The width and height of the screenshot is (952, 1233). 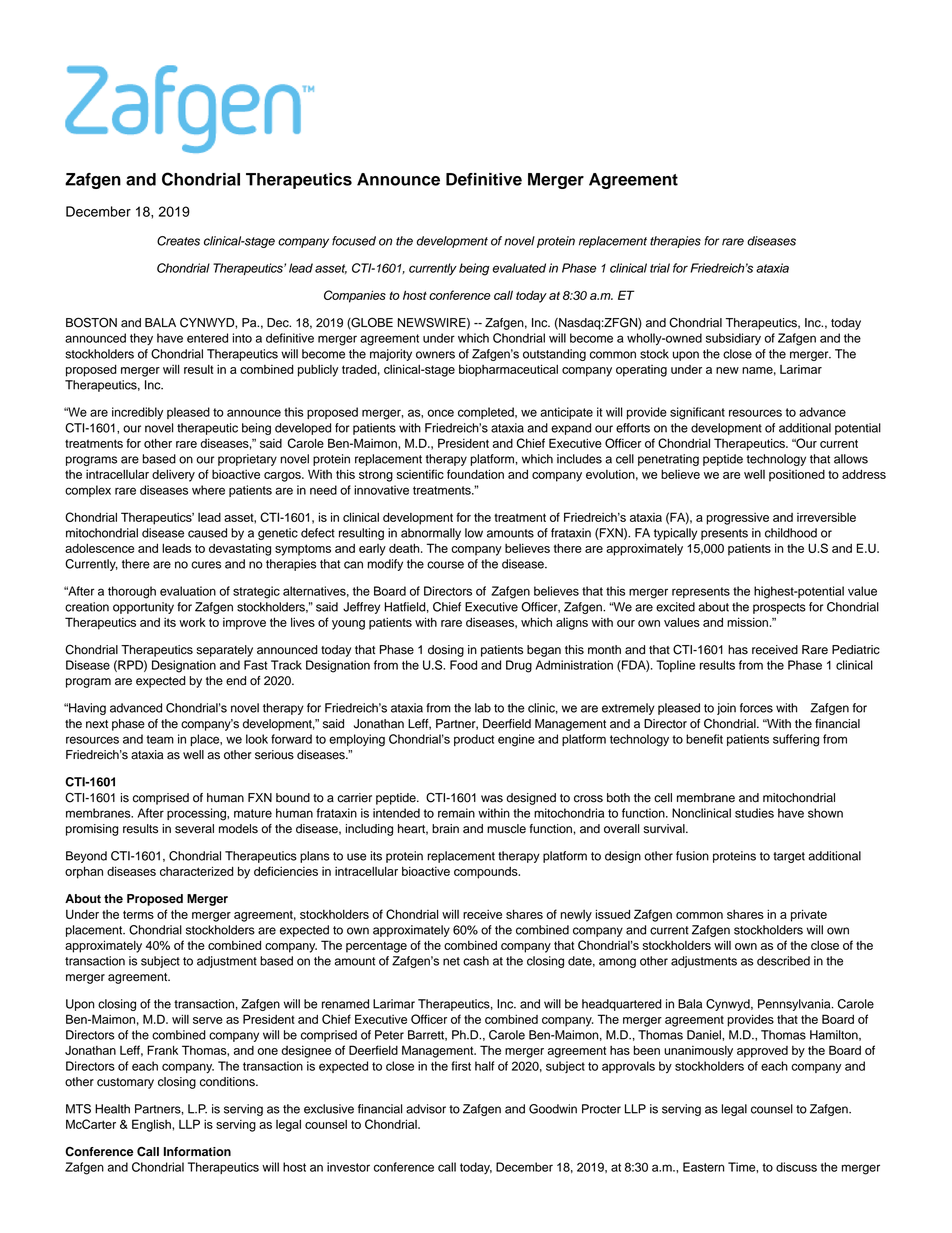 I want to click on forces, so click(x=756, y=708).
